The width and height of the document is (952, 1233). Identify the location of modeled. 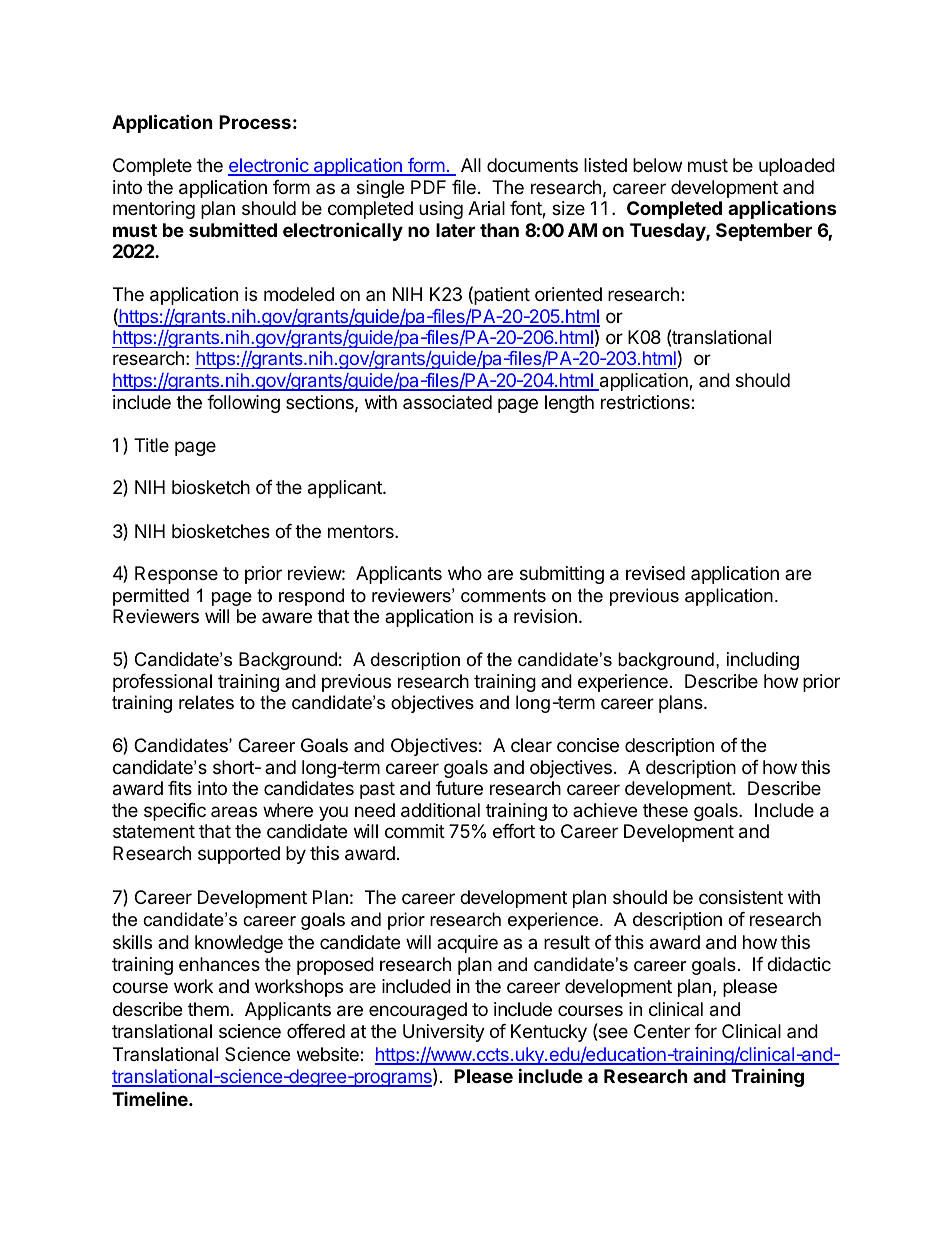
(299, 294).
